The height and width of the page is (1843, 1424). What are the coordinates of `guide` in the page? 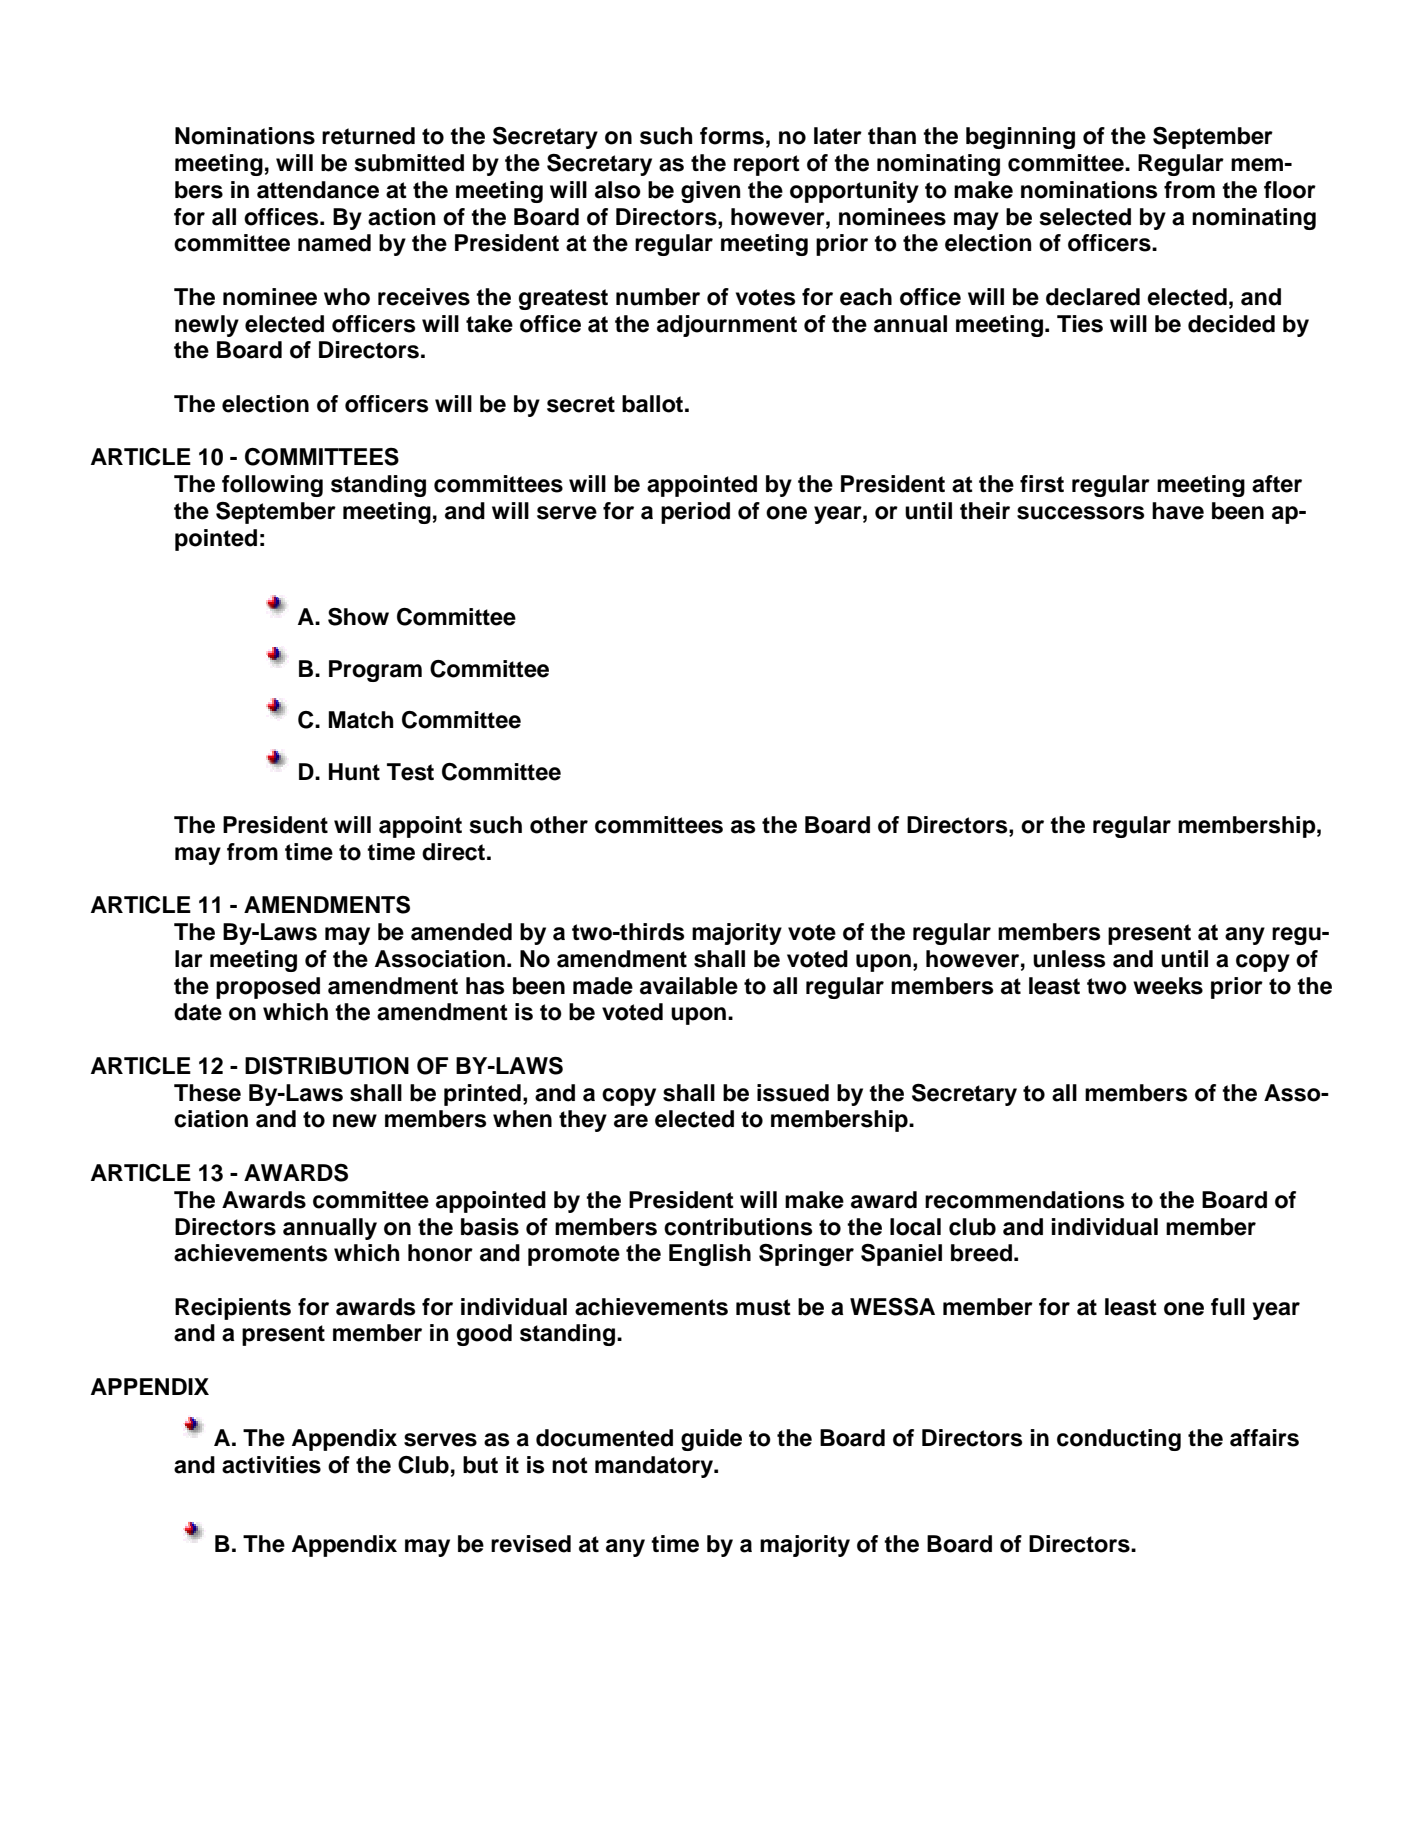 It's located at (711, 1440).
